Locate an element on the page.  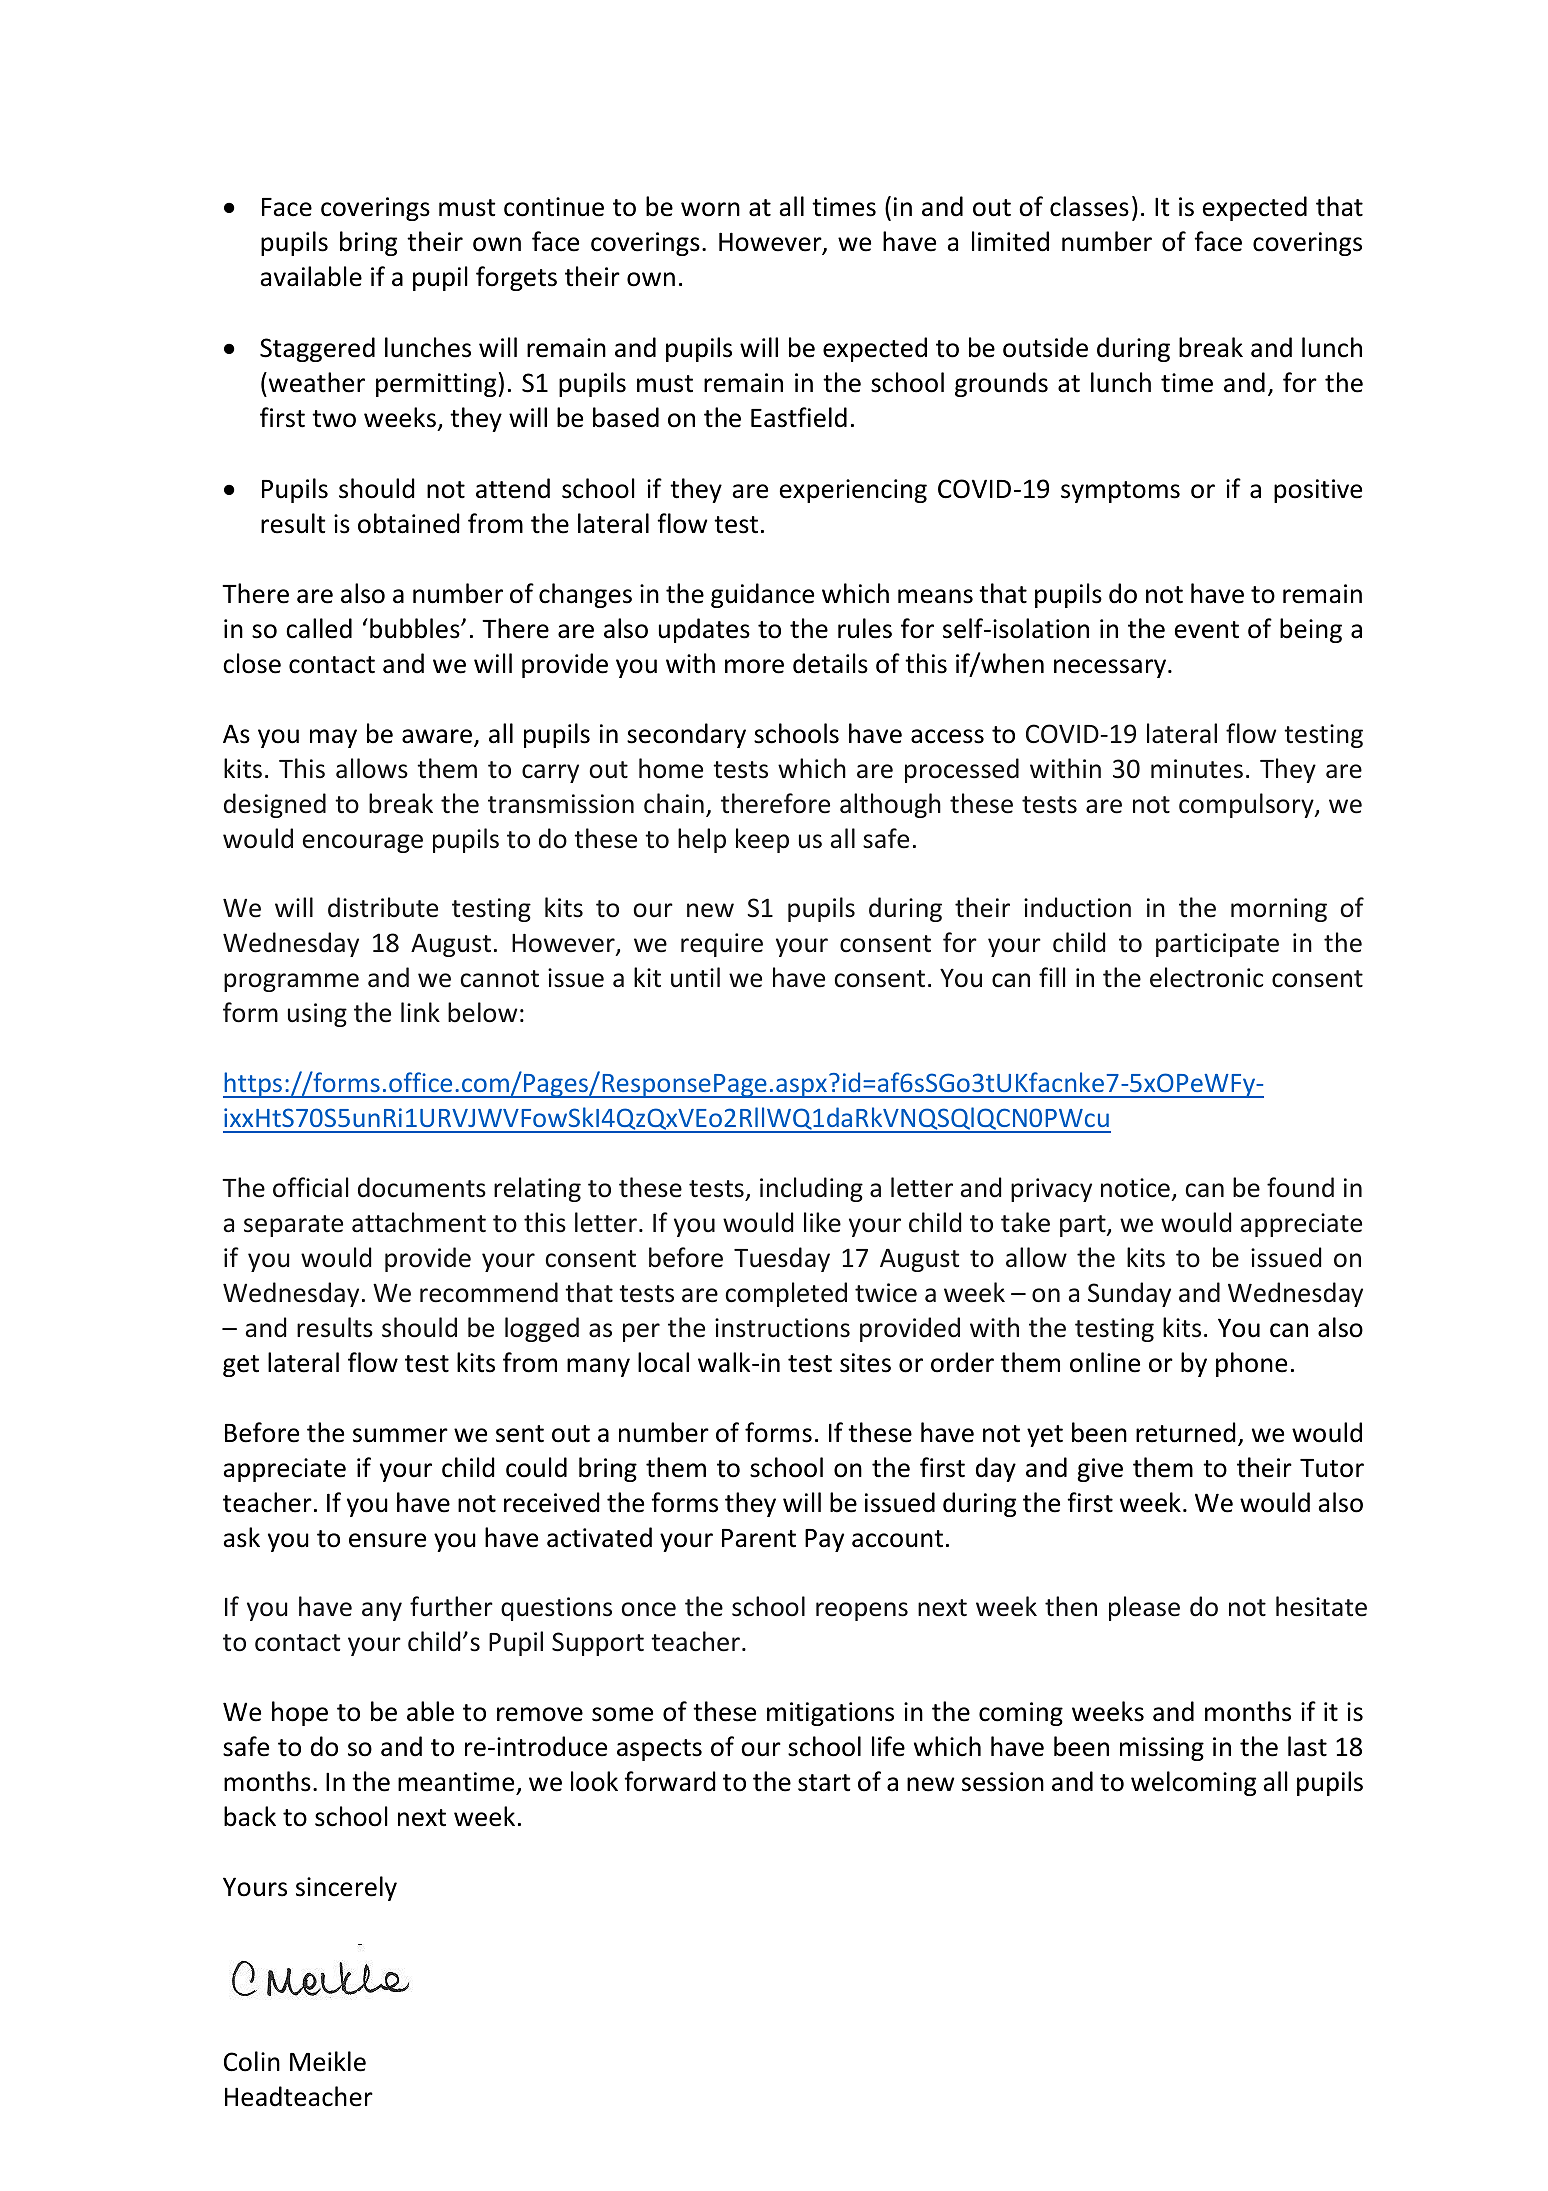
encourage is located at coordinates (363, 843).
